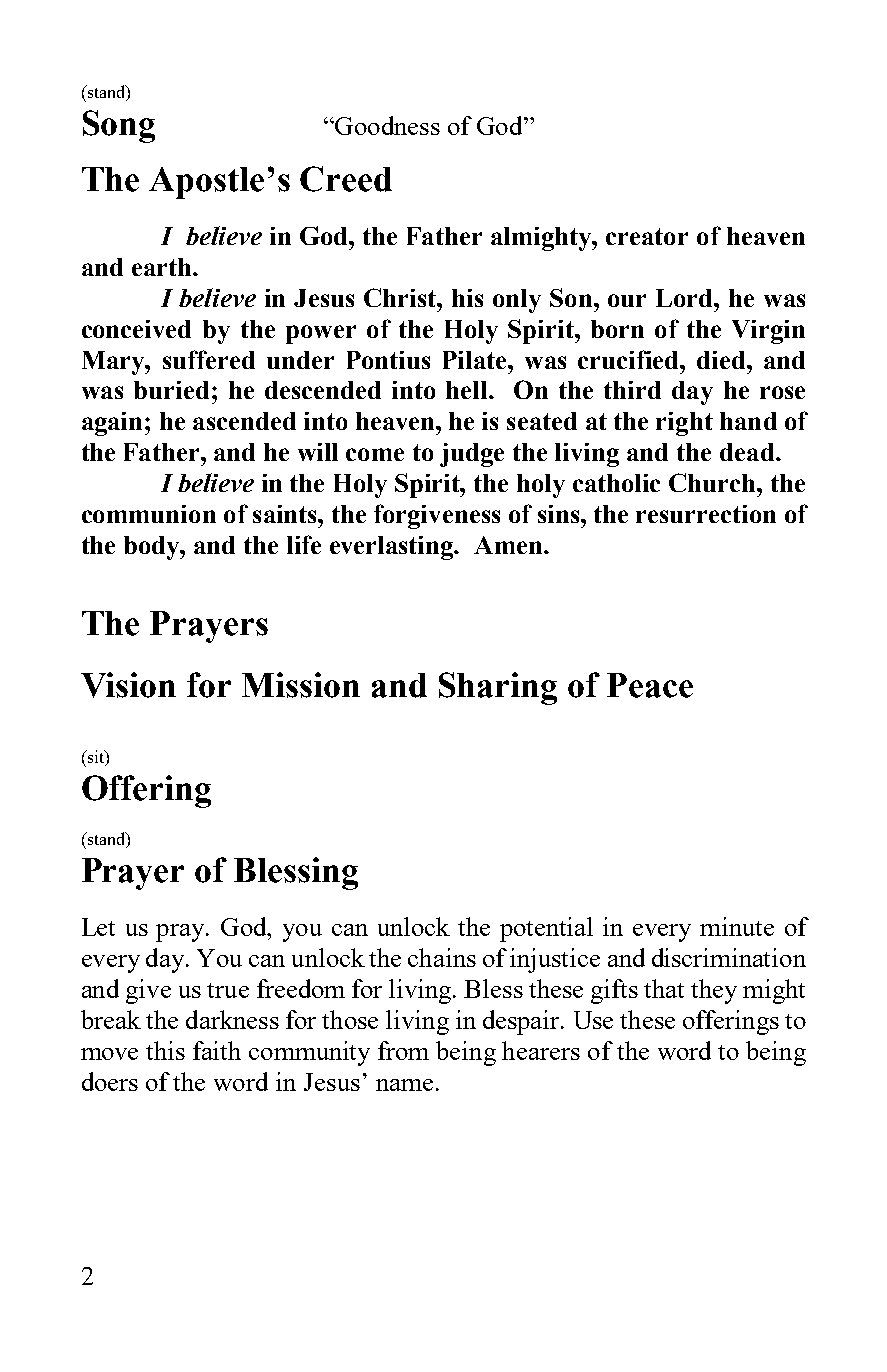 Image resolution: width=887 pixels, height=1372 pixels. Describe the element at coordinates (119, 126) in the image. I see `Song` at that location.
